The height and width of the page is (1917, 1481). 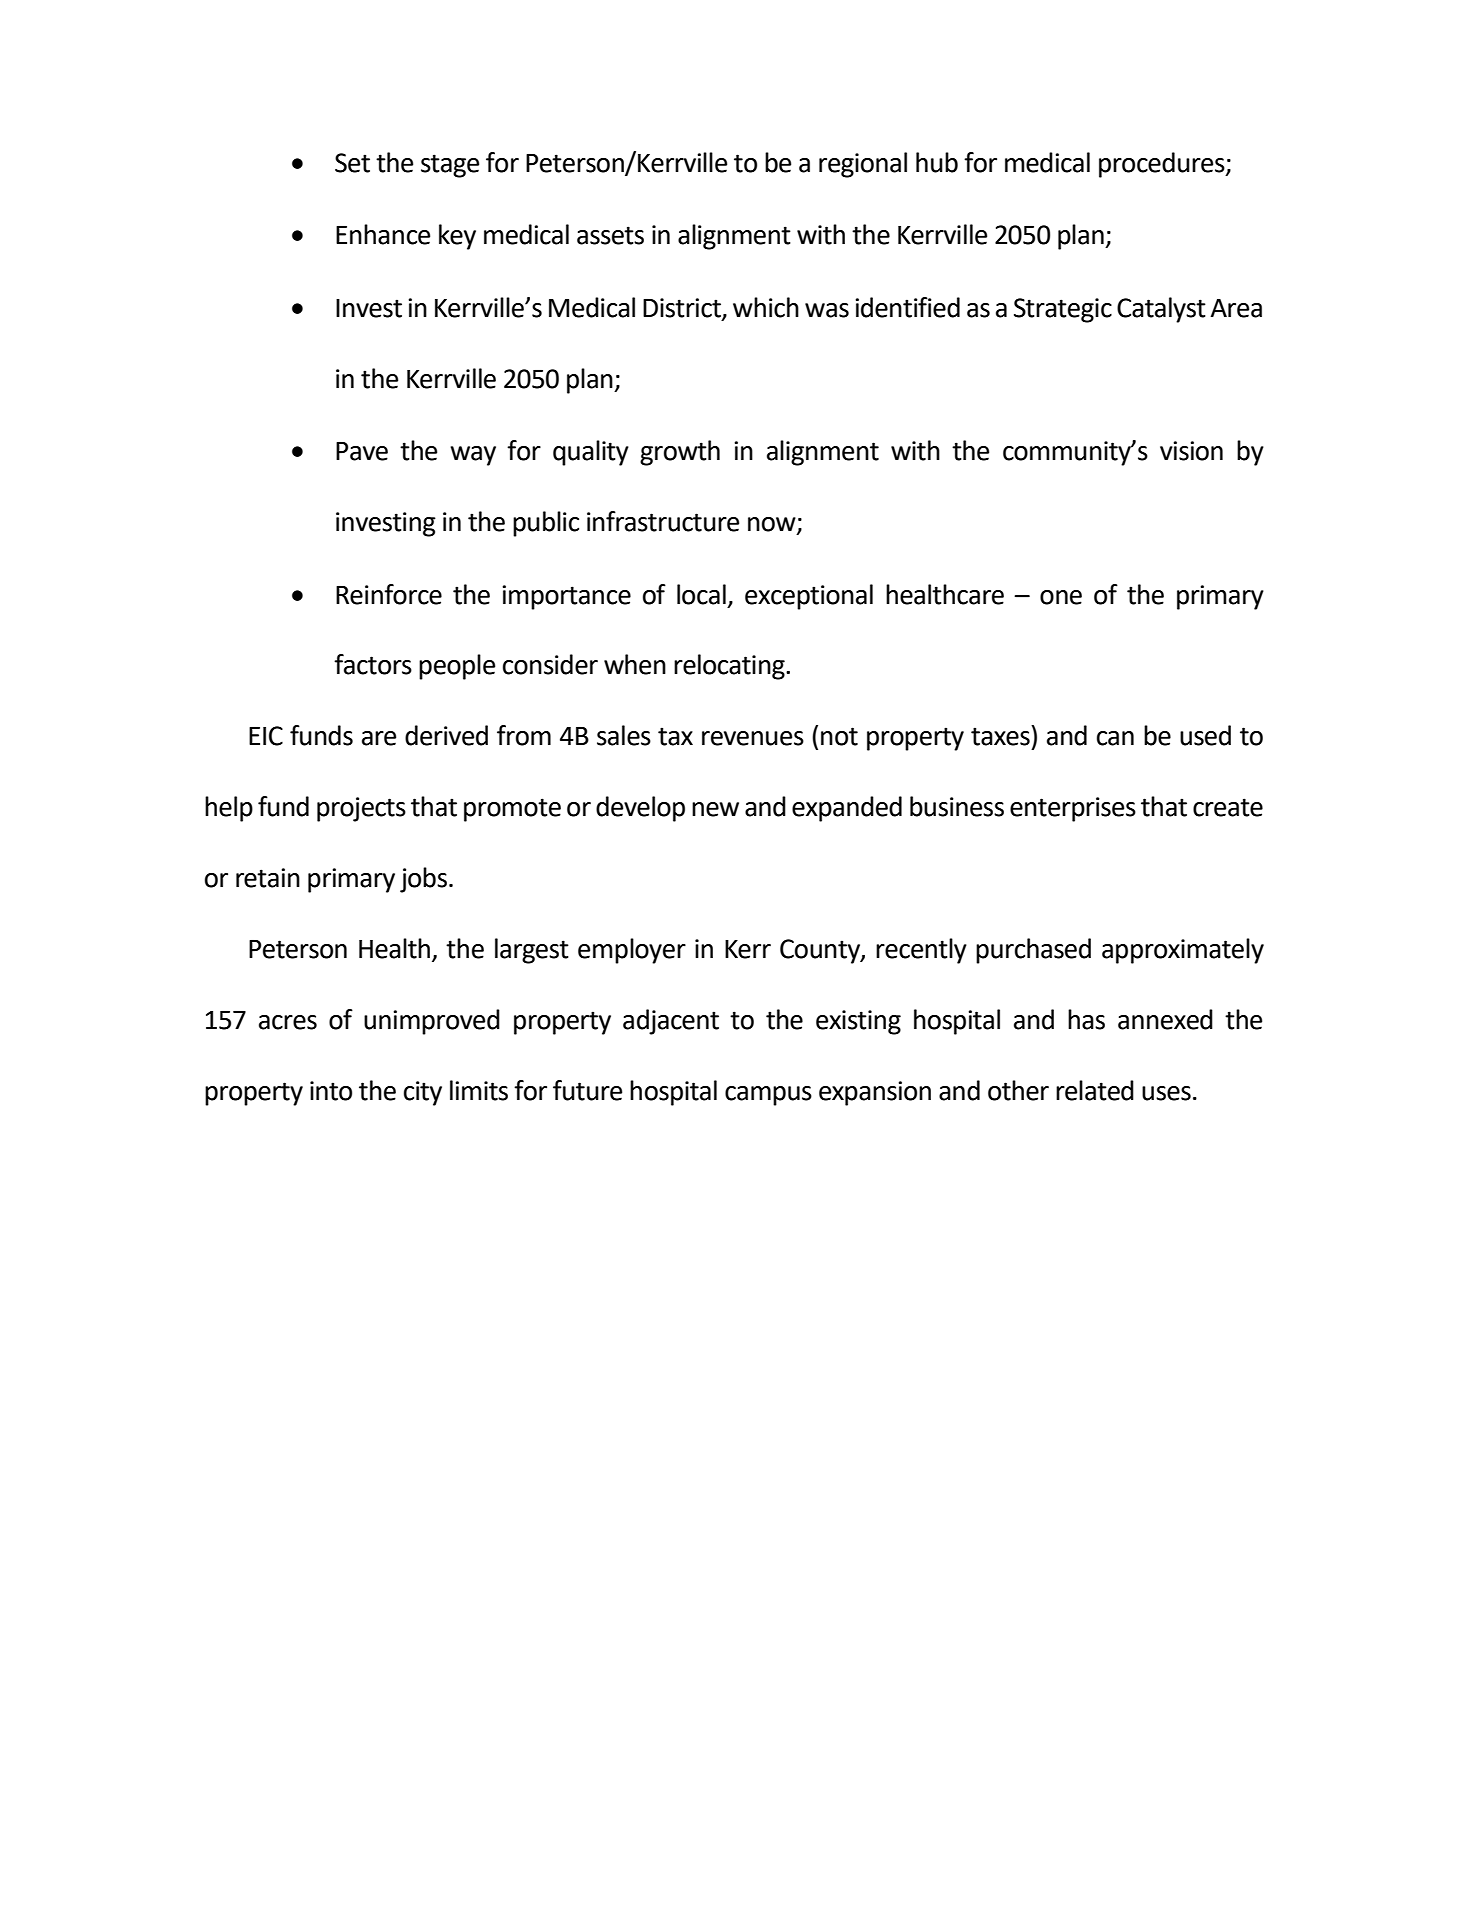 What do you see at coordinates (715, 809) in the page?
I see `new` at bounding box center [715, 809].
